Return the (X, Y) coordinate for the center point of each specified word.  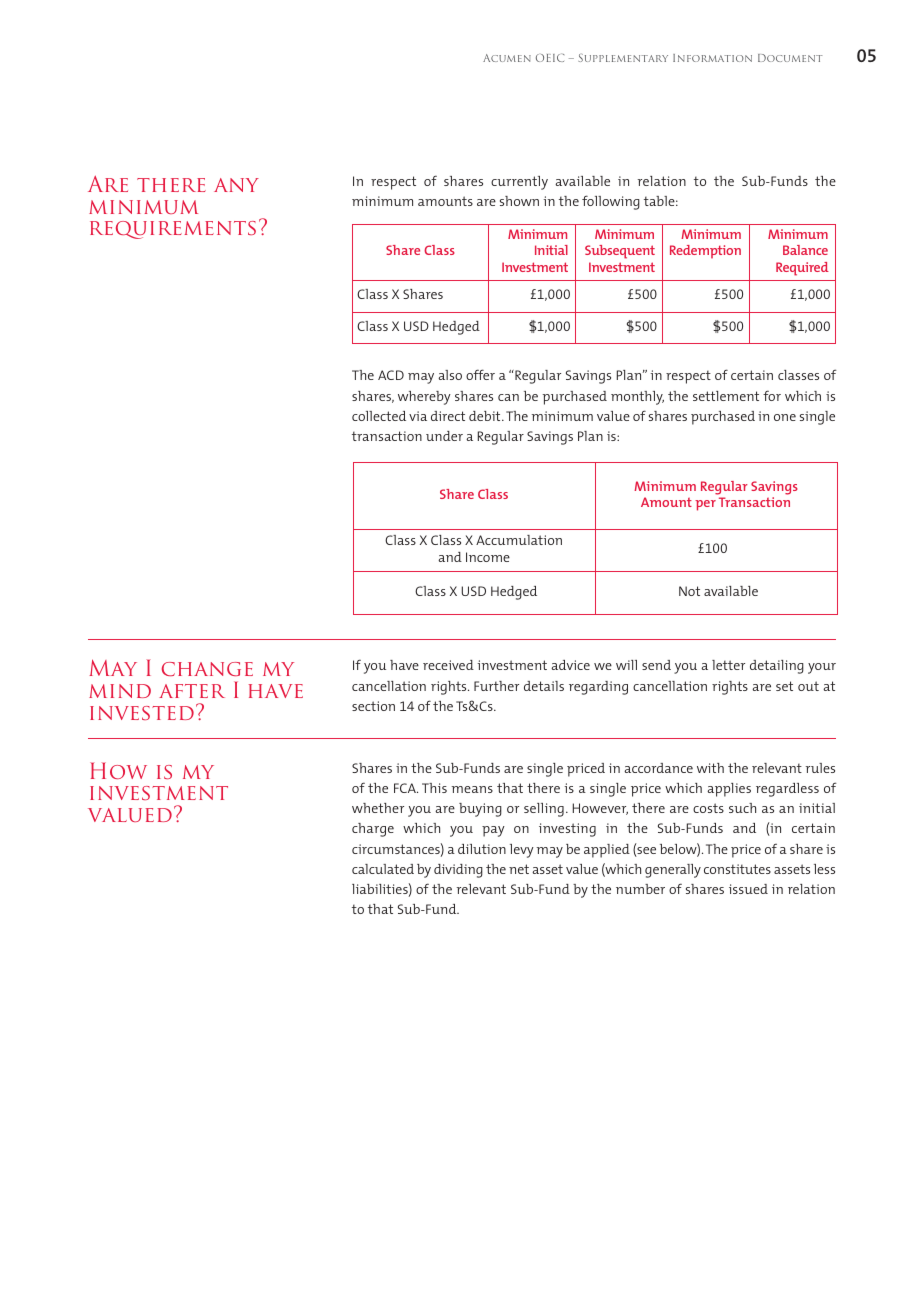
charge (373, 830)
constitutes (737, 869)
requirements (173, 230)
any (236, 185)
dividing (458, 871)
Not (689, 591)
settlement (726, 396)
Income (488, 557)
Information (712, 58)
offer (480, 374)
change (207, 669)
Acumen (507, 58)
